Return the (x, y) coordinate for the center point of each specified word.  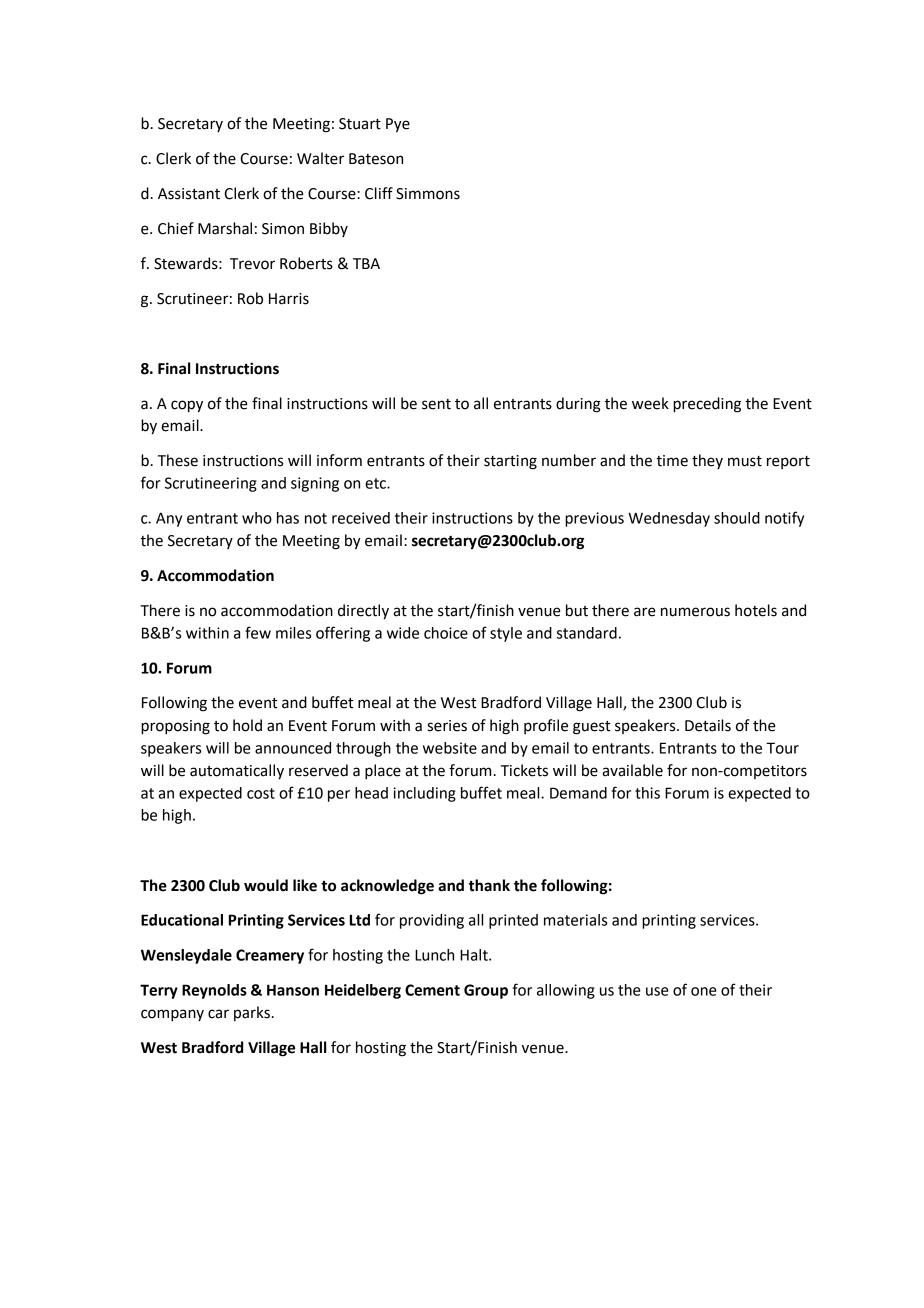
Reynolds (214, 991)
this (647, 793)
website (450, 748)
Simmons (428, 194)
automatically (237, 772)
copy (187, 406)
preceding (707, 405)
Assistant (189, 194)
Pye (398, 125)
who (257, 518)
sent (436, 404)
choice (446, 633)
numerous (695, 612)
